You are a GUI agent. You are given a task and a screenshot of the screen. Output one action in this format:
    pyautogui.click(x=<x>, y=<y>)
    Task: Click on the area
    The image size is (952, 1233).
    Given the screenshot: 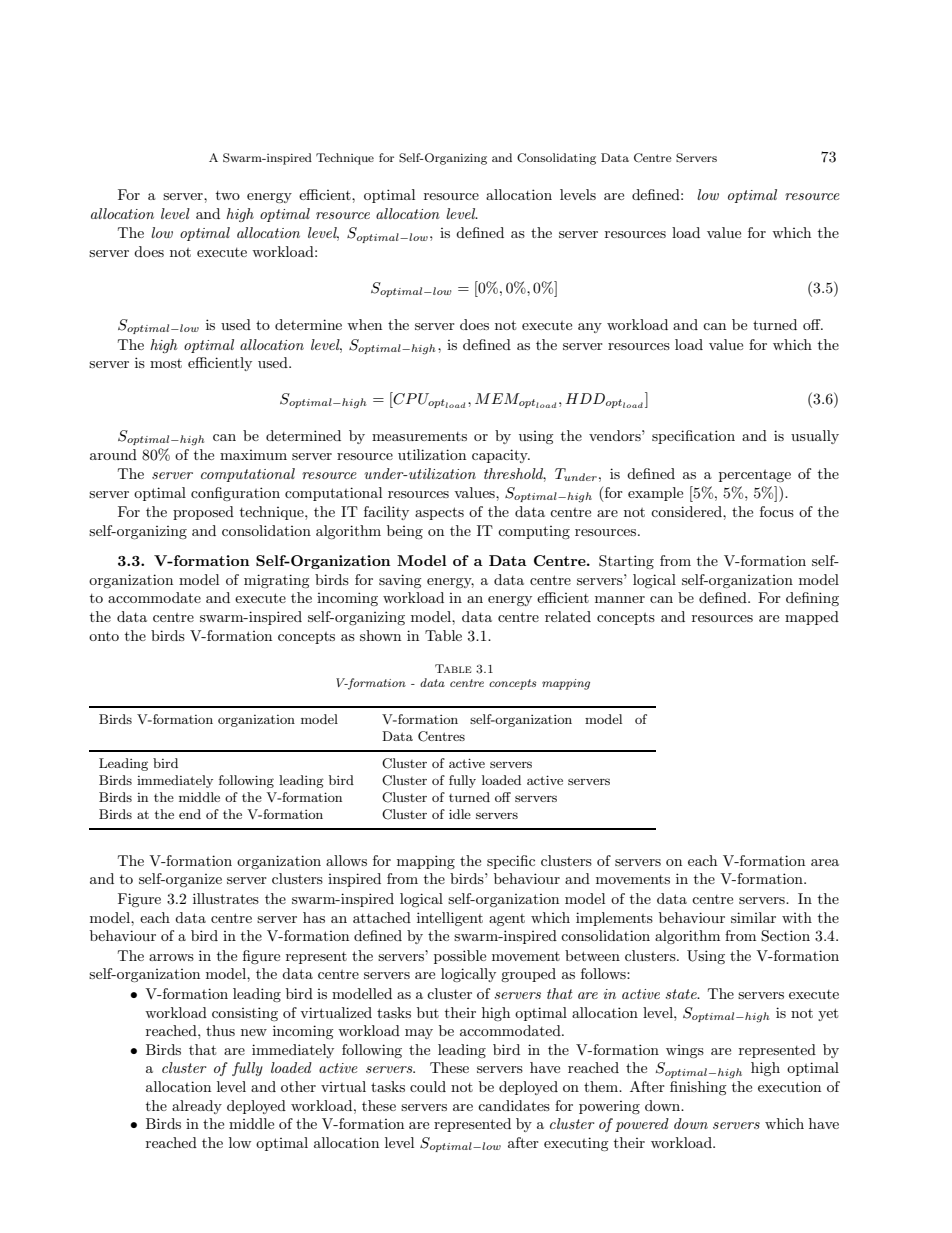 What is the action you would take?
    pyautogui.click(x=825, y=862)
